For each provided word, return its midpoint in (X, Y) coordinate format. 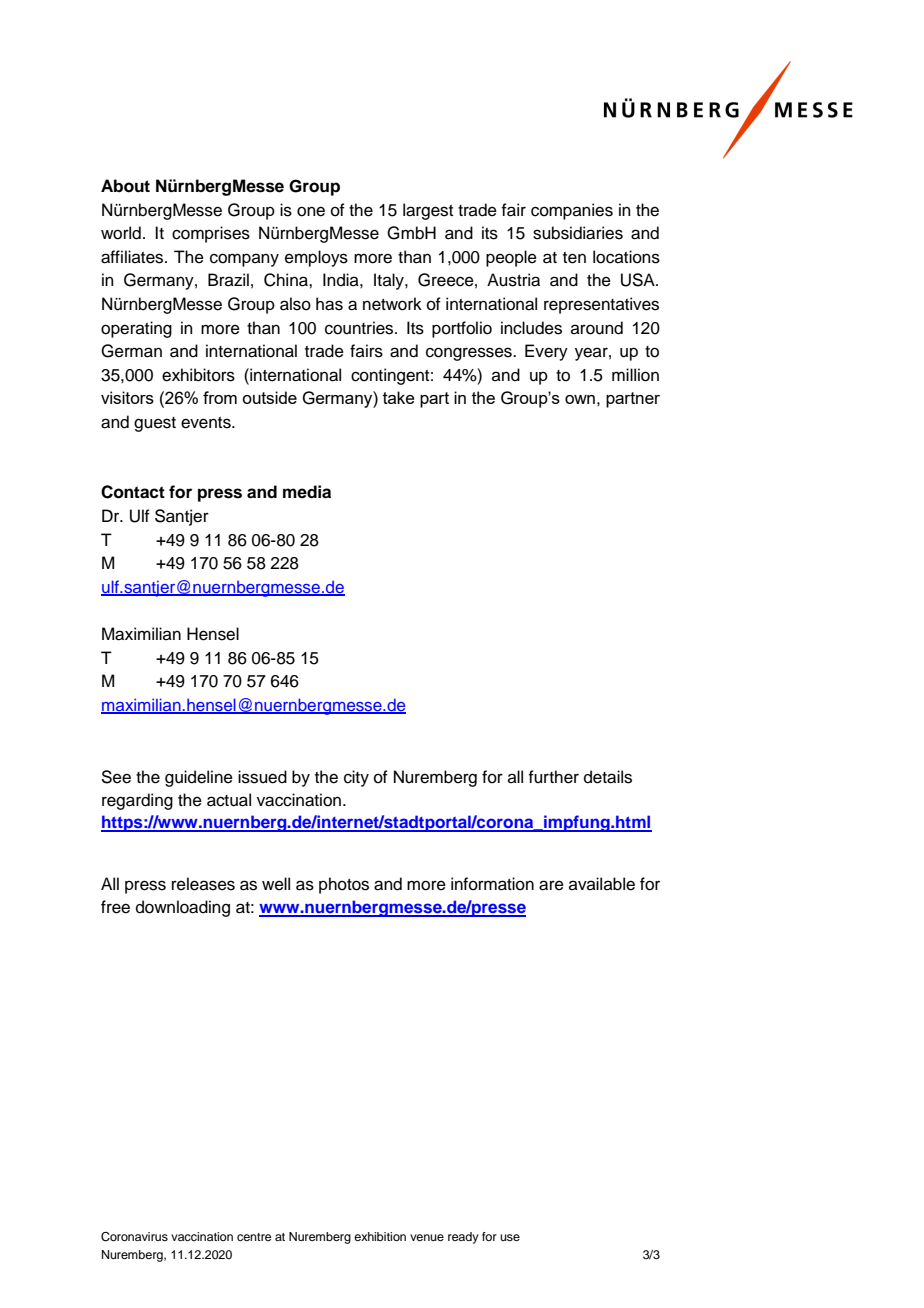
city (356, 778)
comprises (211, 234)
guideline (199, 778)
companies (572, 211)
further (553, 777)
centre (254, 1237)
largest (428, 211)
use (510, 1237)
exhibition (380, 1236)
